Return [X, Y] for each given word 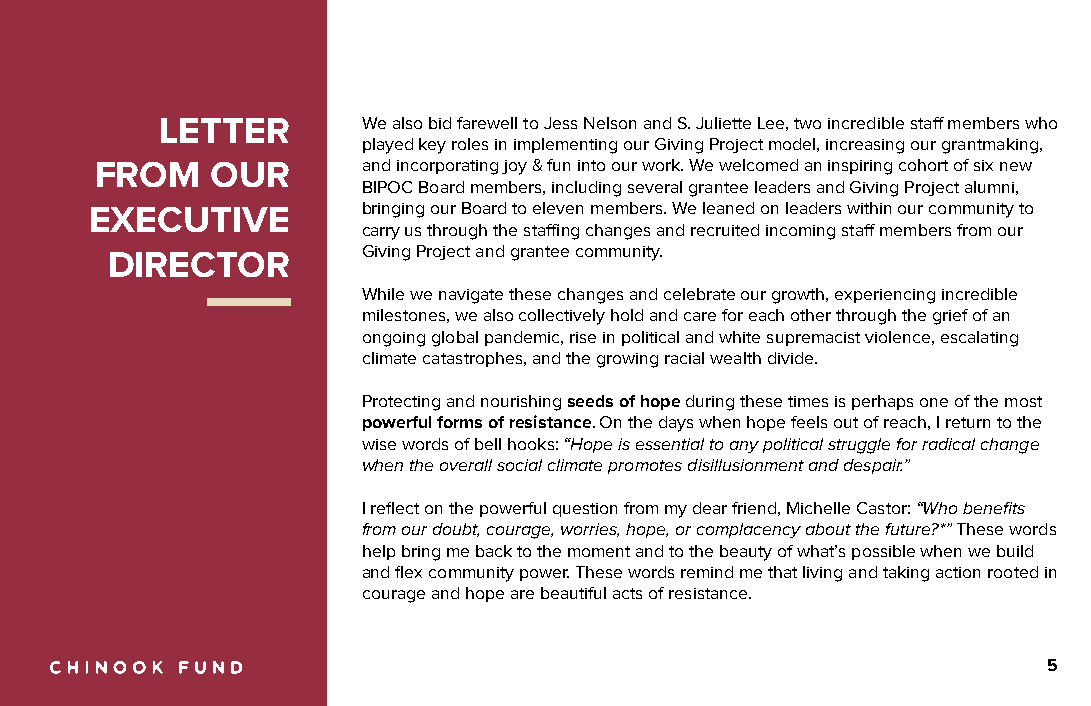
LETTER [225, 130]
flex [408, 572]
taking [906, 574]
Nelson [610, 123]
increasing [865, 146]
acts [627, 593]
